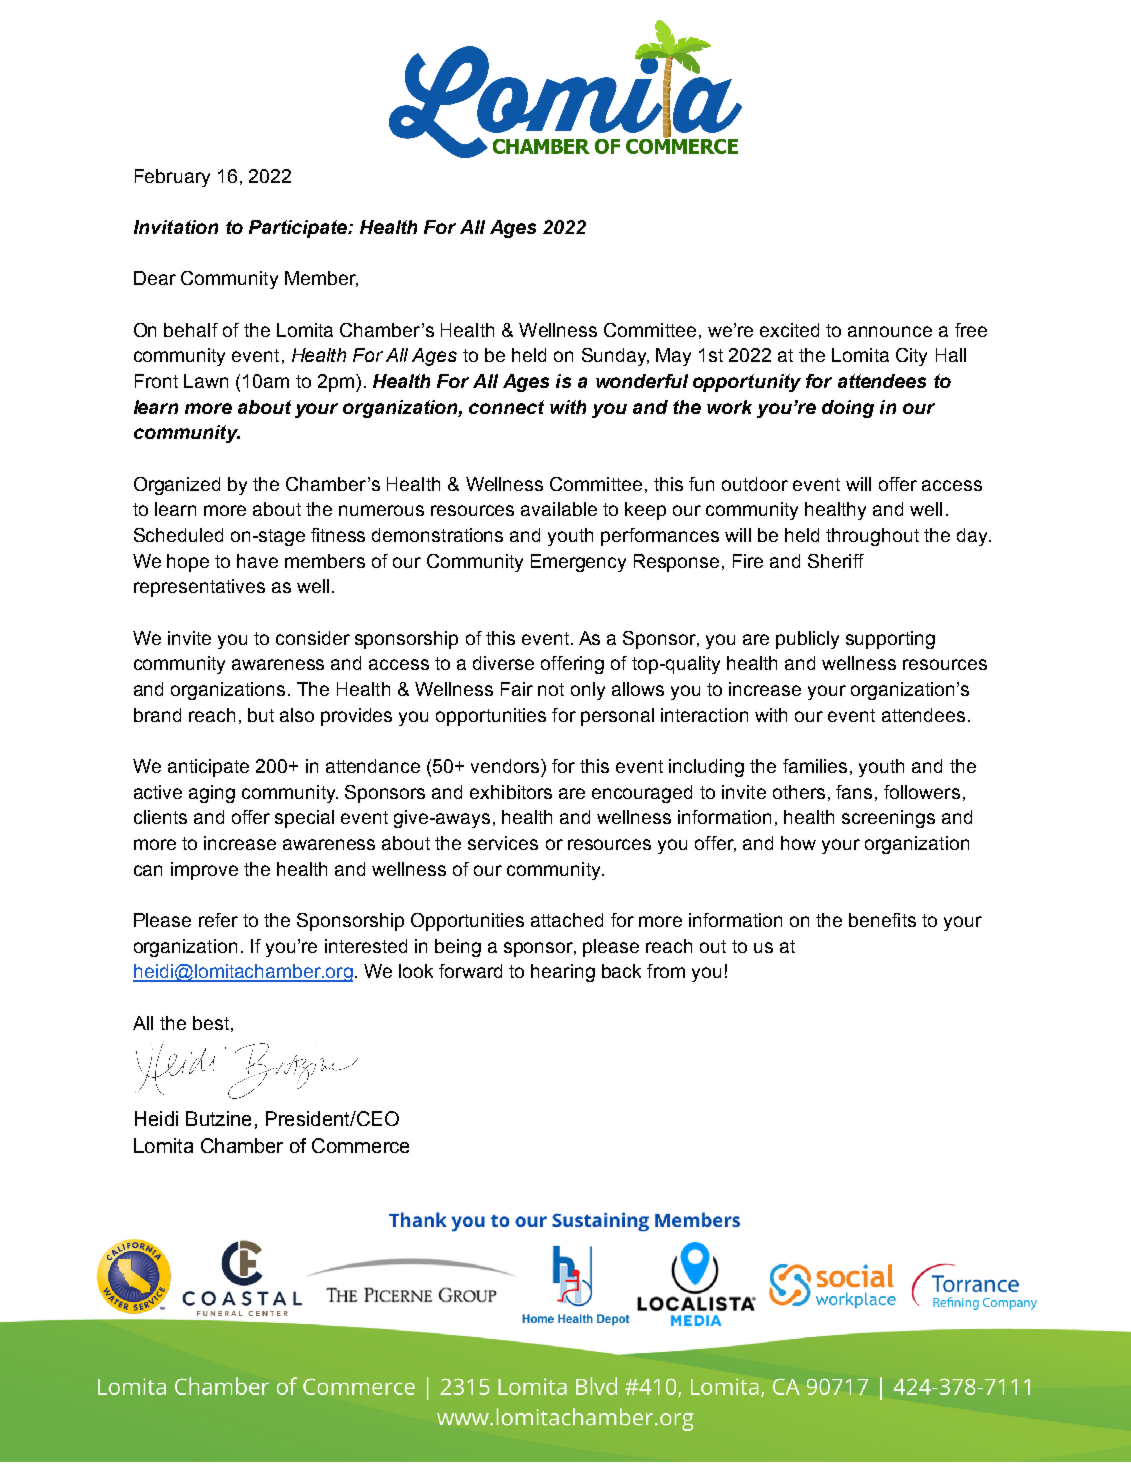 The width and height of the screenshot is (1131, 1464). I want to click on Sunday, so click(615, 357).
